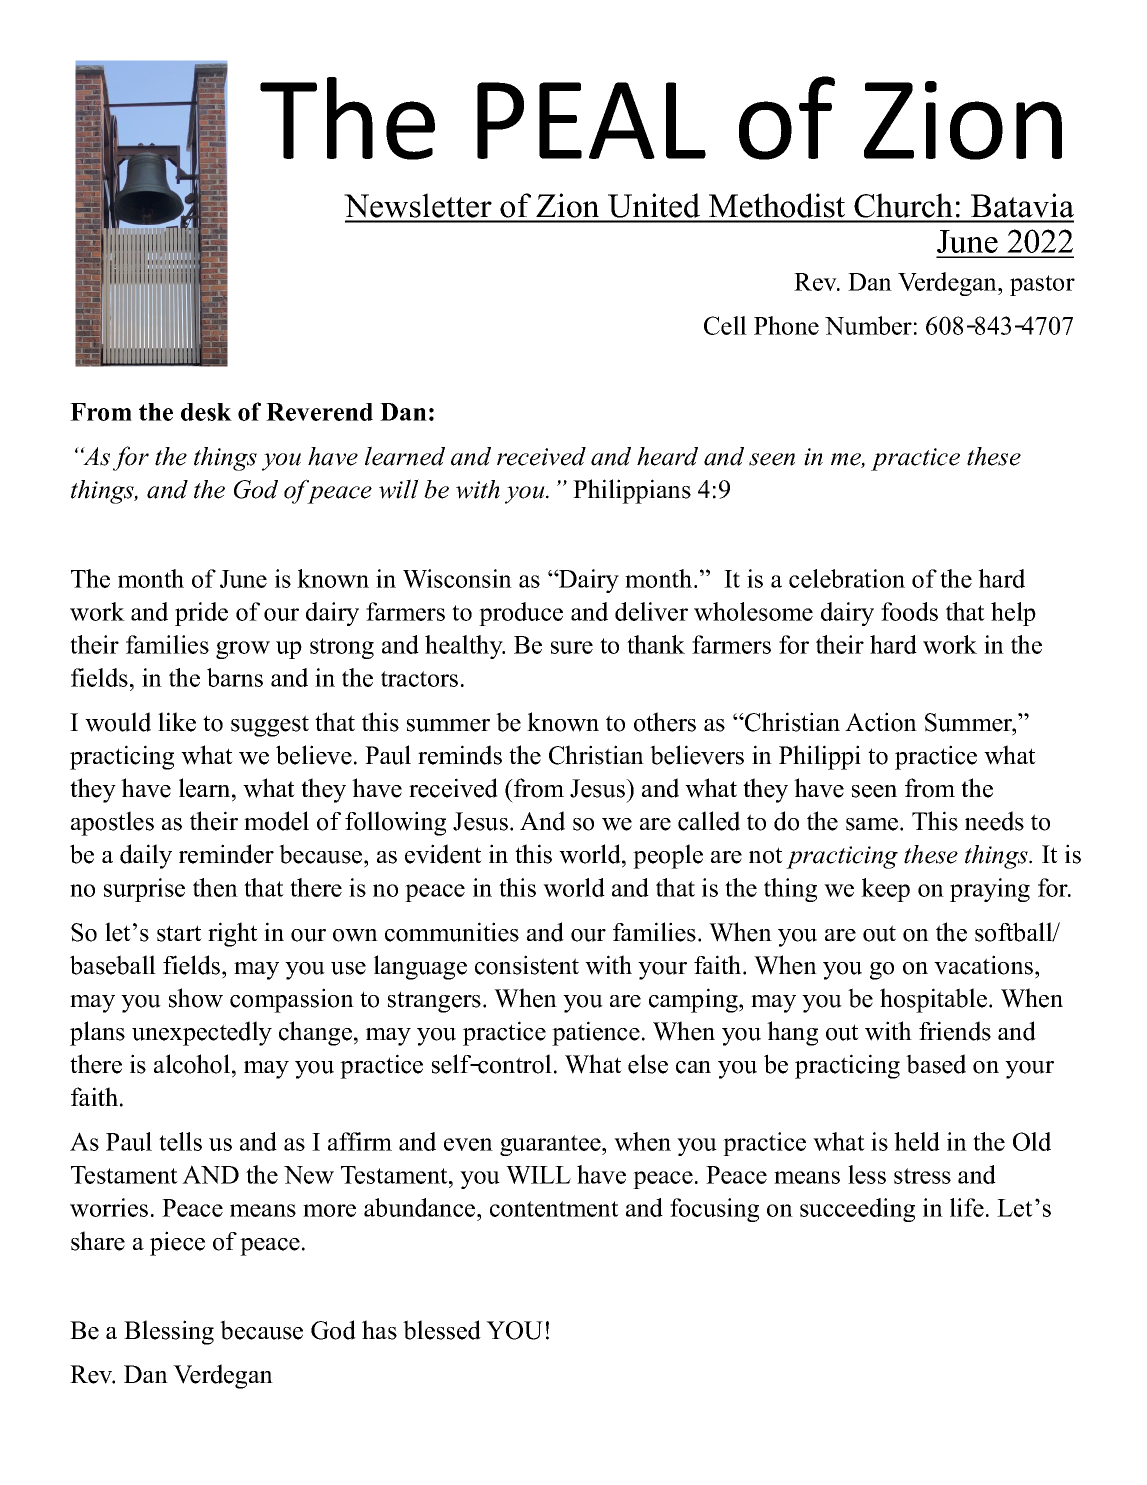  I want to click on like, so click(177, 722).
